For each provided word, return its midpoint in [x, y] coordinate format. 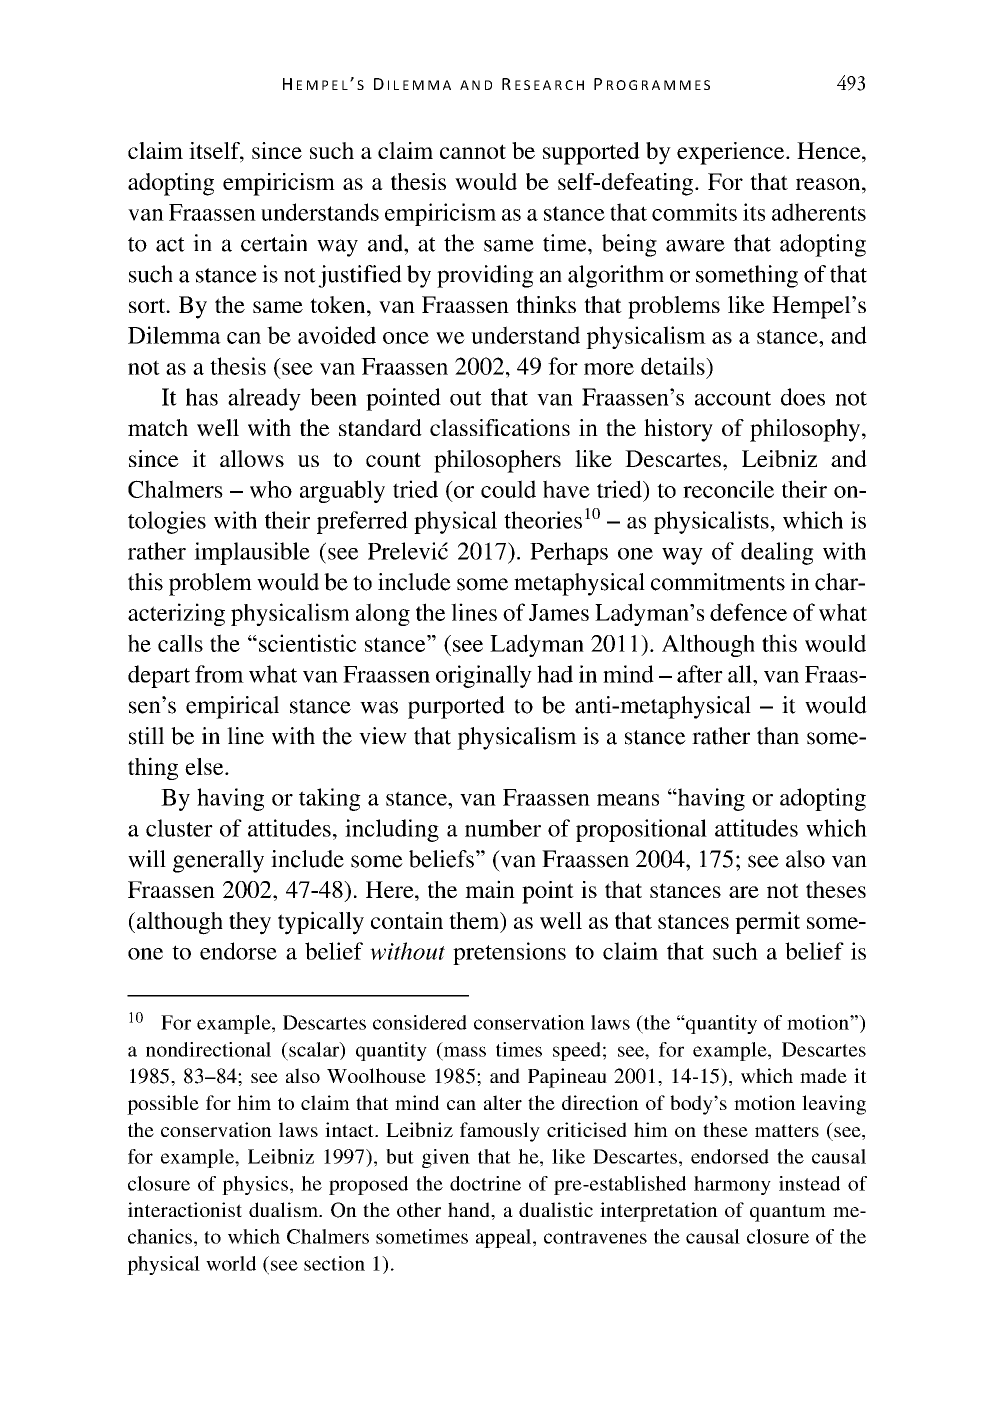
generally [218, 861]
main [490, 889]
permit [767, 922]
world [231, 1263]
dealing [777, 553]
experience [732, 153]
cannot [473, 151]
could [508, 489]
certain [274, 243]
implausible [252, 553]
